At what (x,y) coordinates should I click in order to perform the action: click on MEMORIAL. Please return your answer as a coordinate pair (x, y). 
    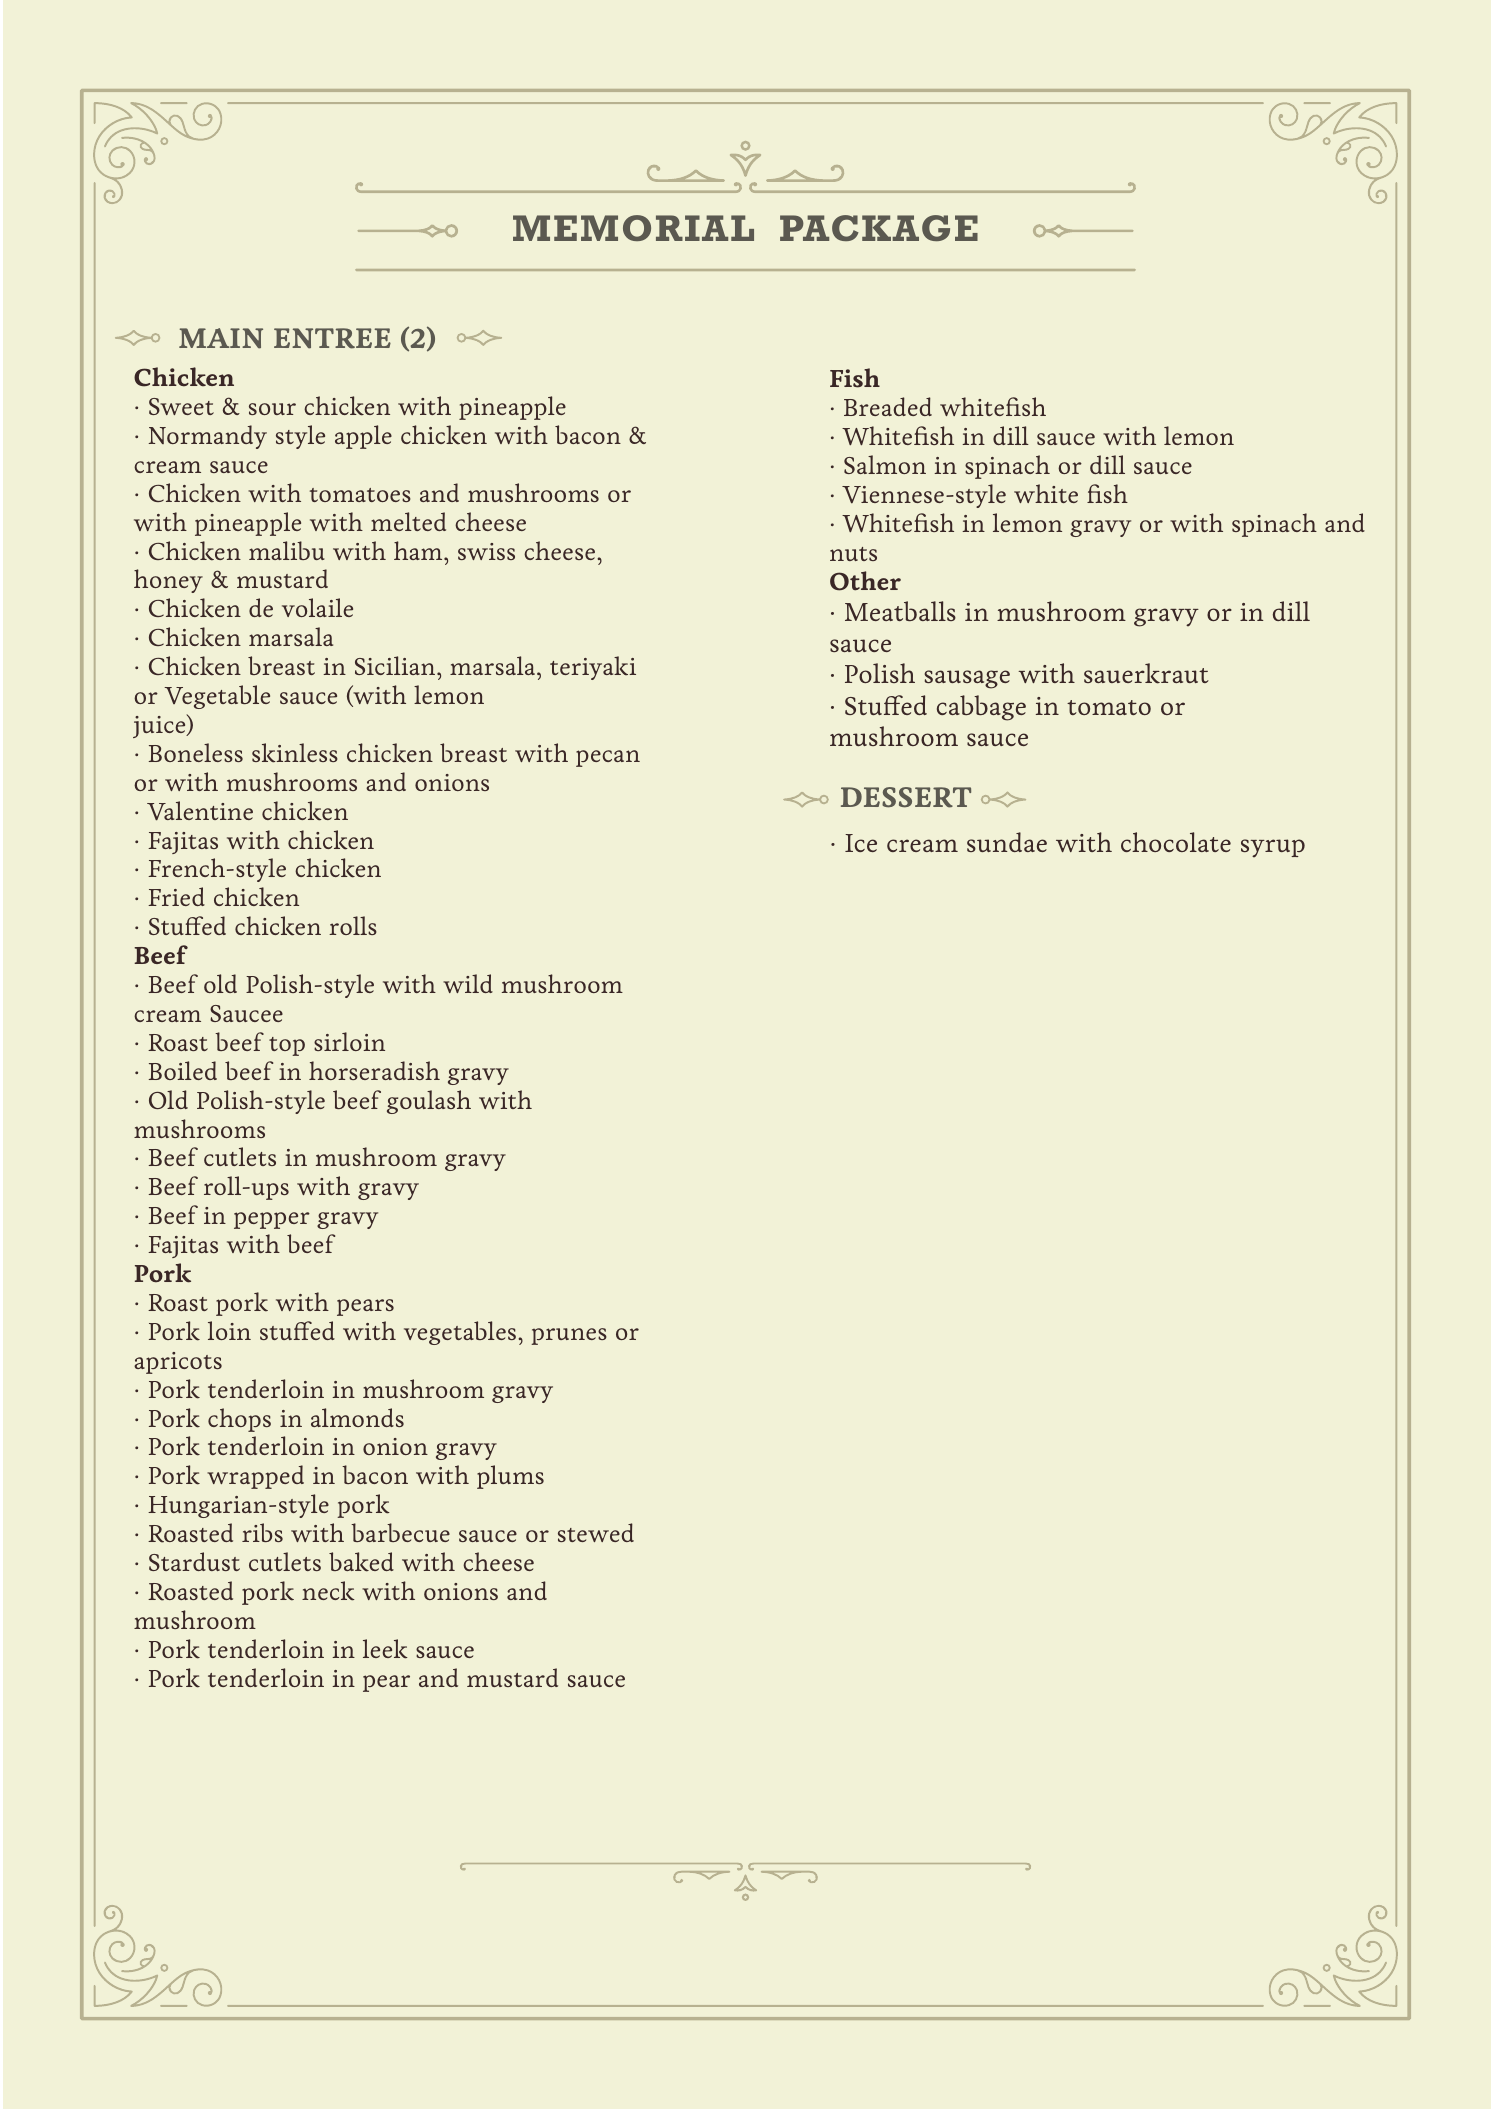
    Looking at the image, I should click on (633, 228).
